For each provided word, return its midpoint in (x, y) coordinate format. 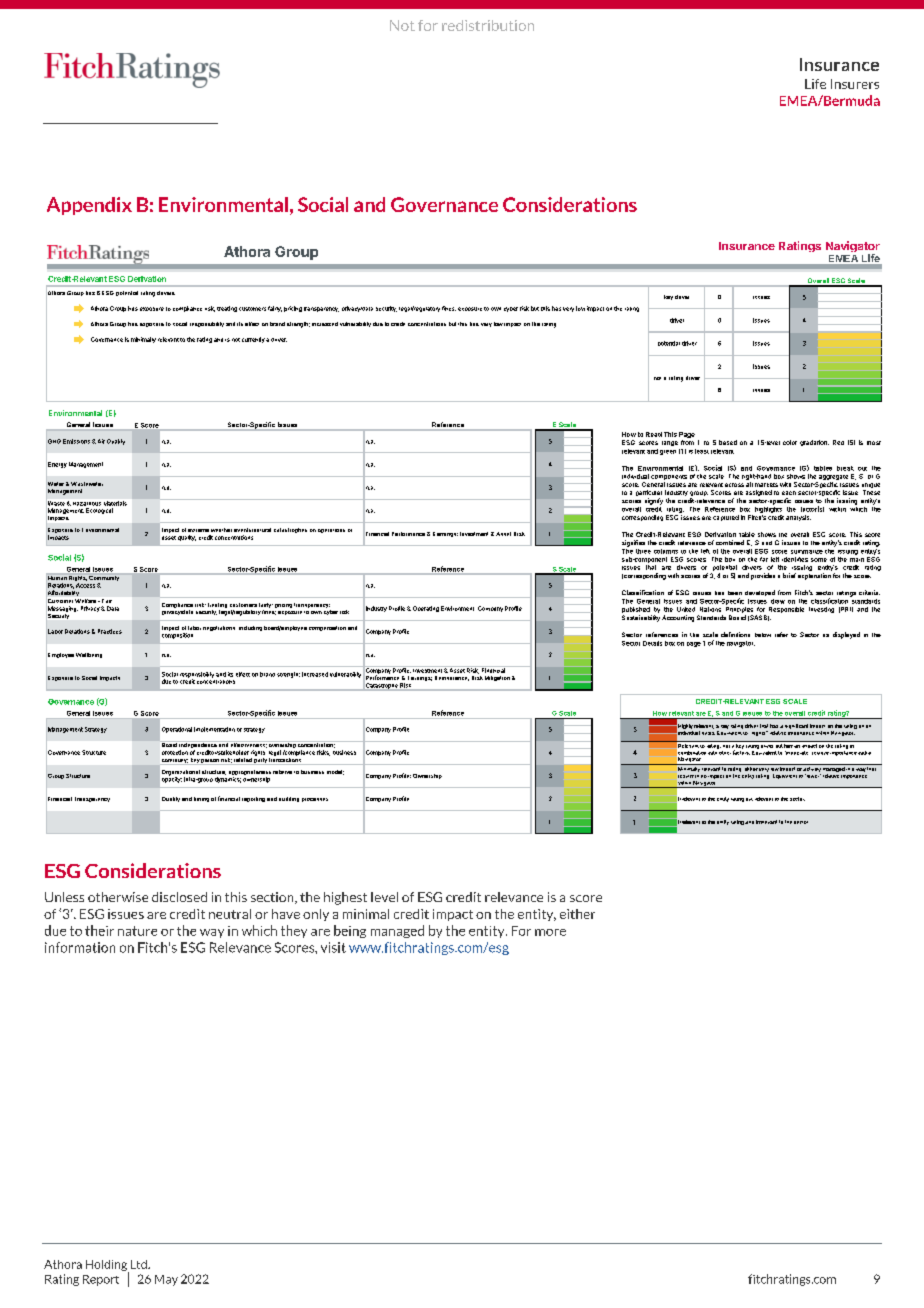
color (790, 442)
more (550, 932)
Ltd (140, 1264)
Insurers (855, 84)
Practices (110, 631)
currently (253, 340)
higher (760, 733)
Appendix (89, 206)
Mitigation (497, 678)
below (763, 635)
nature (137, 931)
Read (654, 434)
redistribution (488, 25)
